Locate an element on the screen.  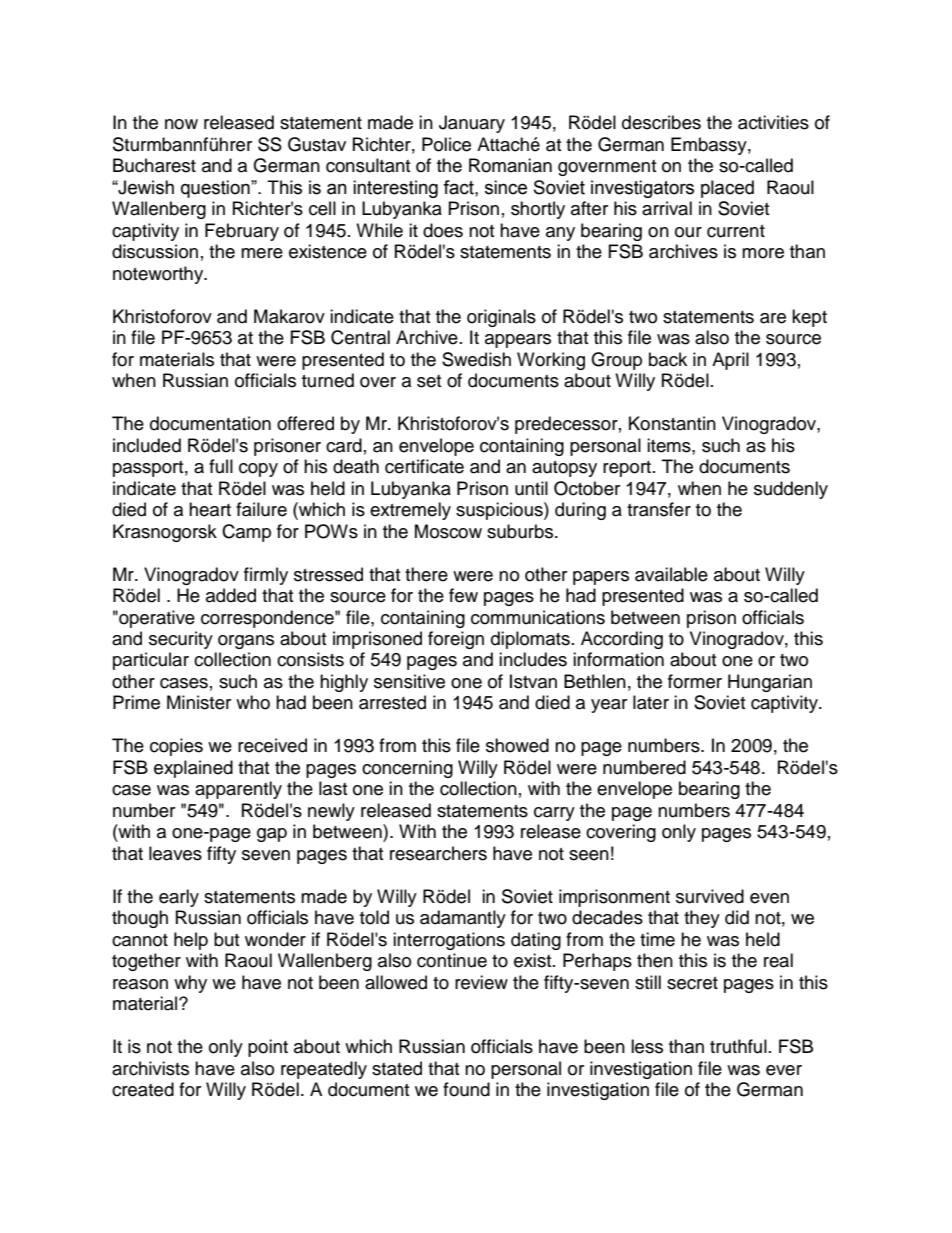
Police is located at coordinates (446, 144).
